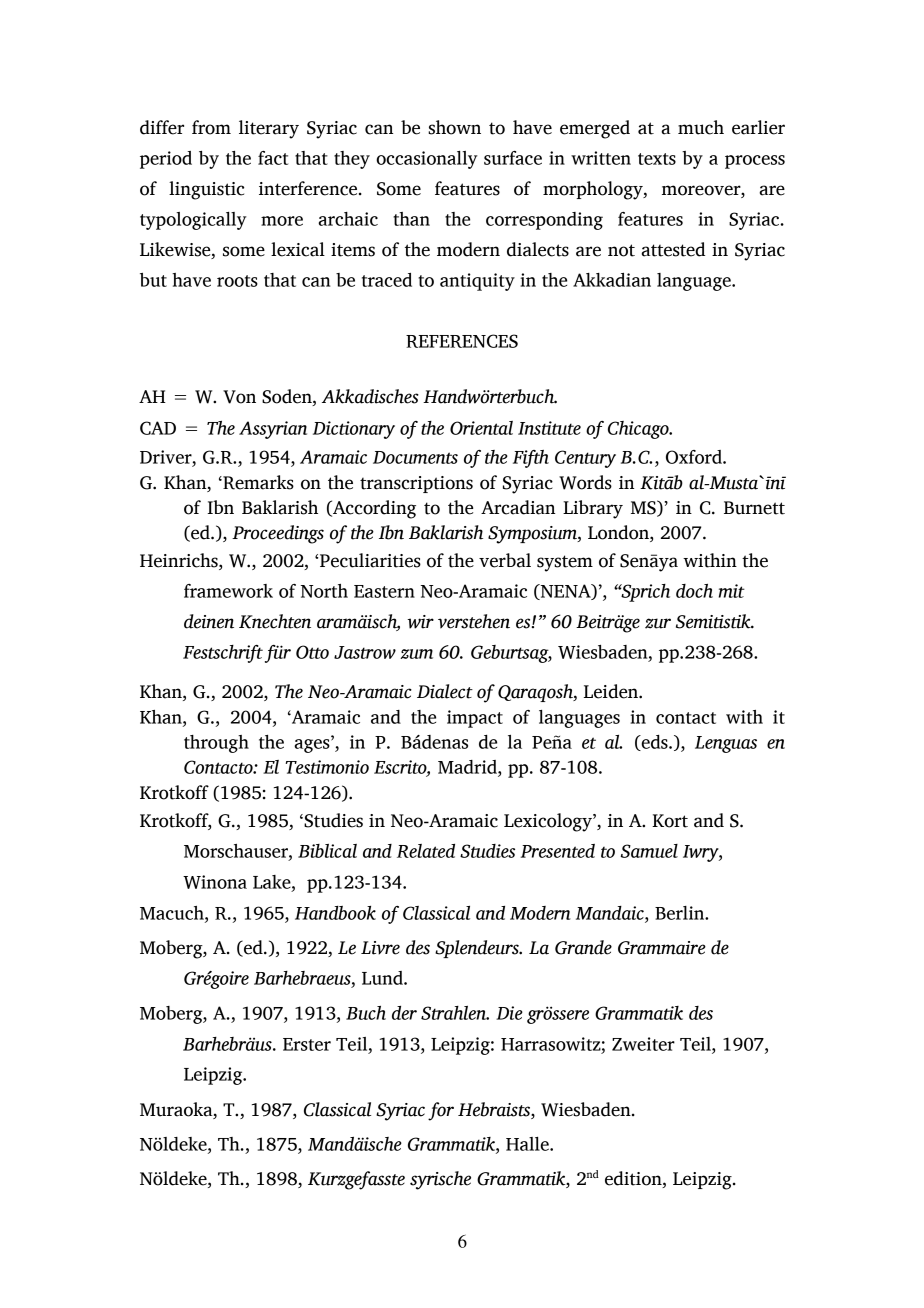  What do you see at coordinates (427, 160) in the screenshot?
I see `occasionally` at bounding box center [427, 160].
